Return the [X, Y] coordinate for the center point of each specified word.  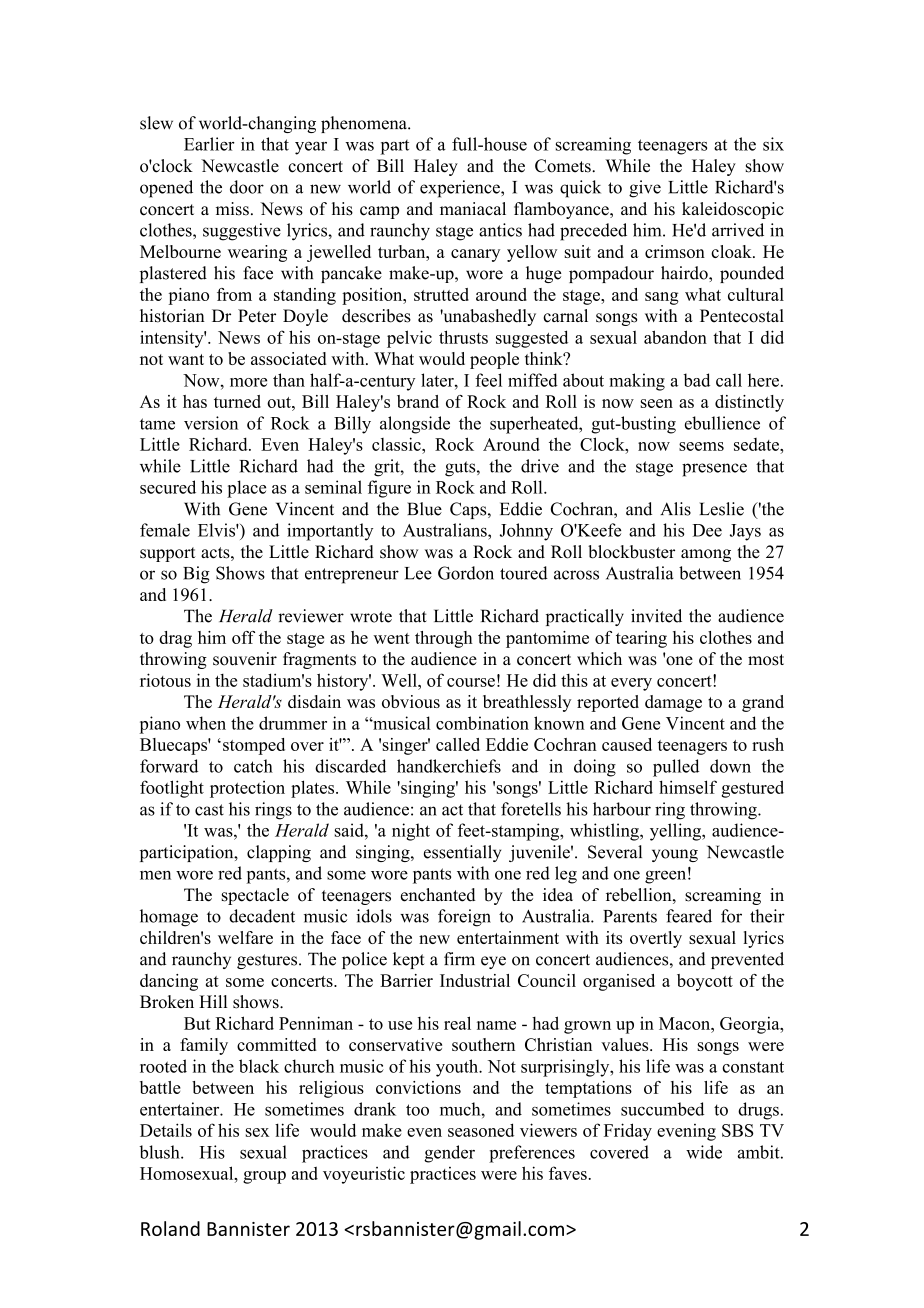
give [645, 189]
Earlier [209, 144]
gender [449, 1154]
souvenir [245, 659]
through [444, 639]
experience [461, 189]
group [264, 1177]
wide [704, 1152]
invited [656, 616]
